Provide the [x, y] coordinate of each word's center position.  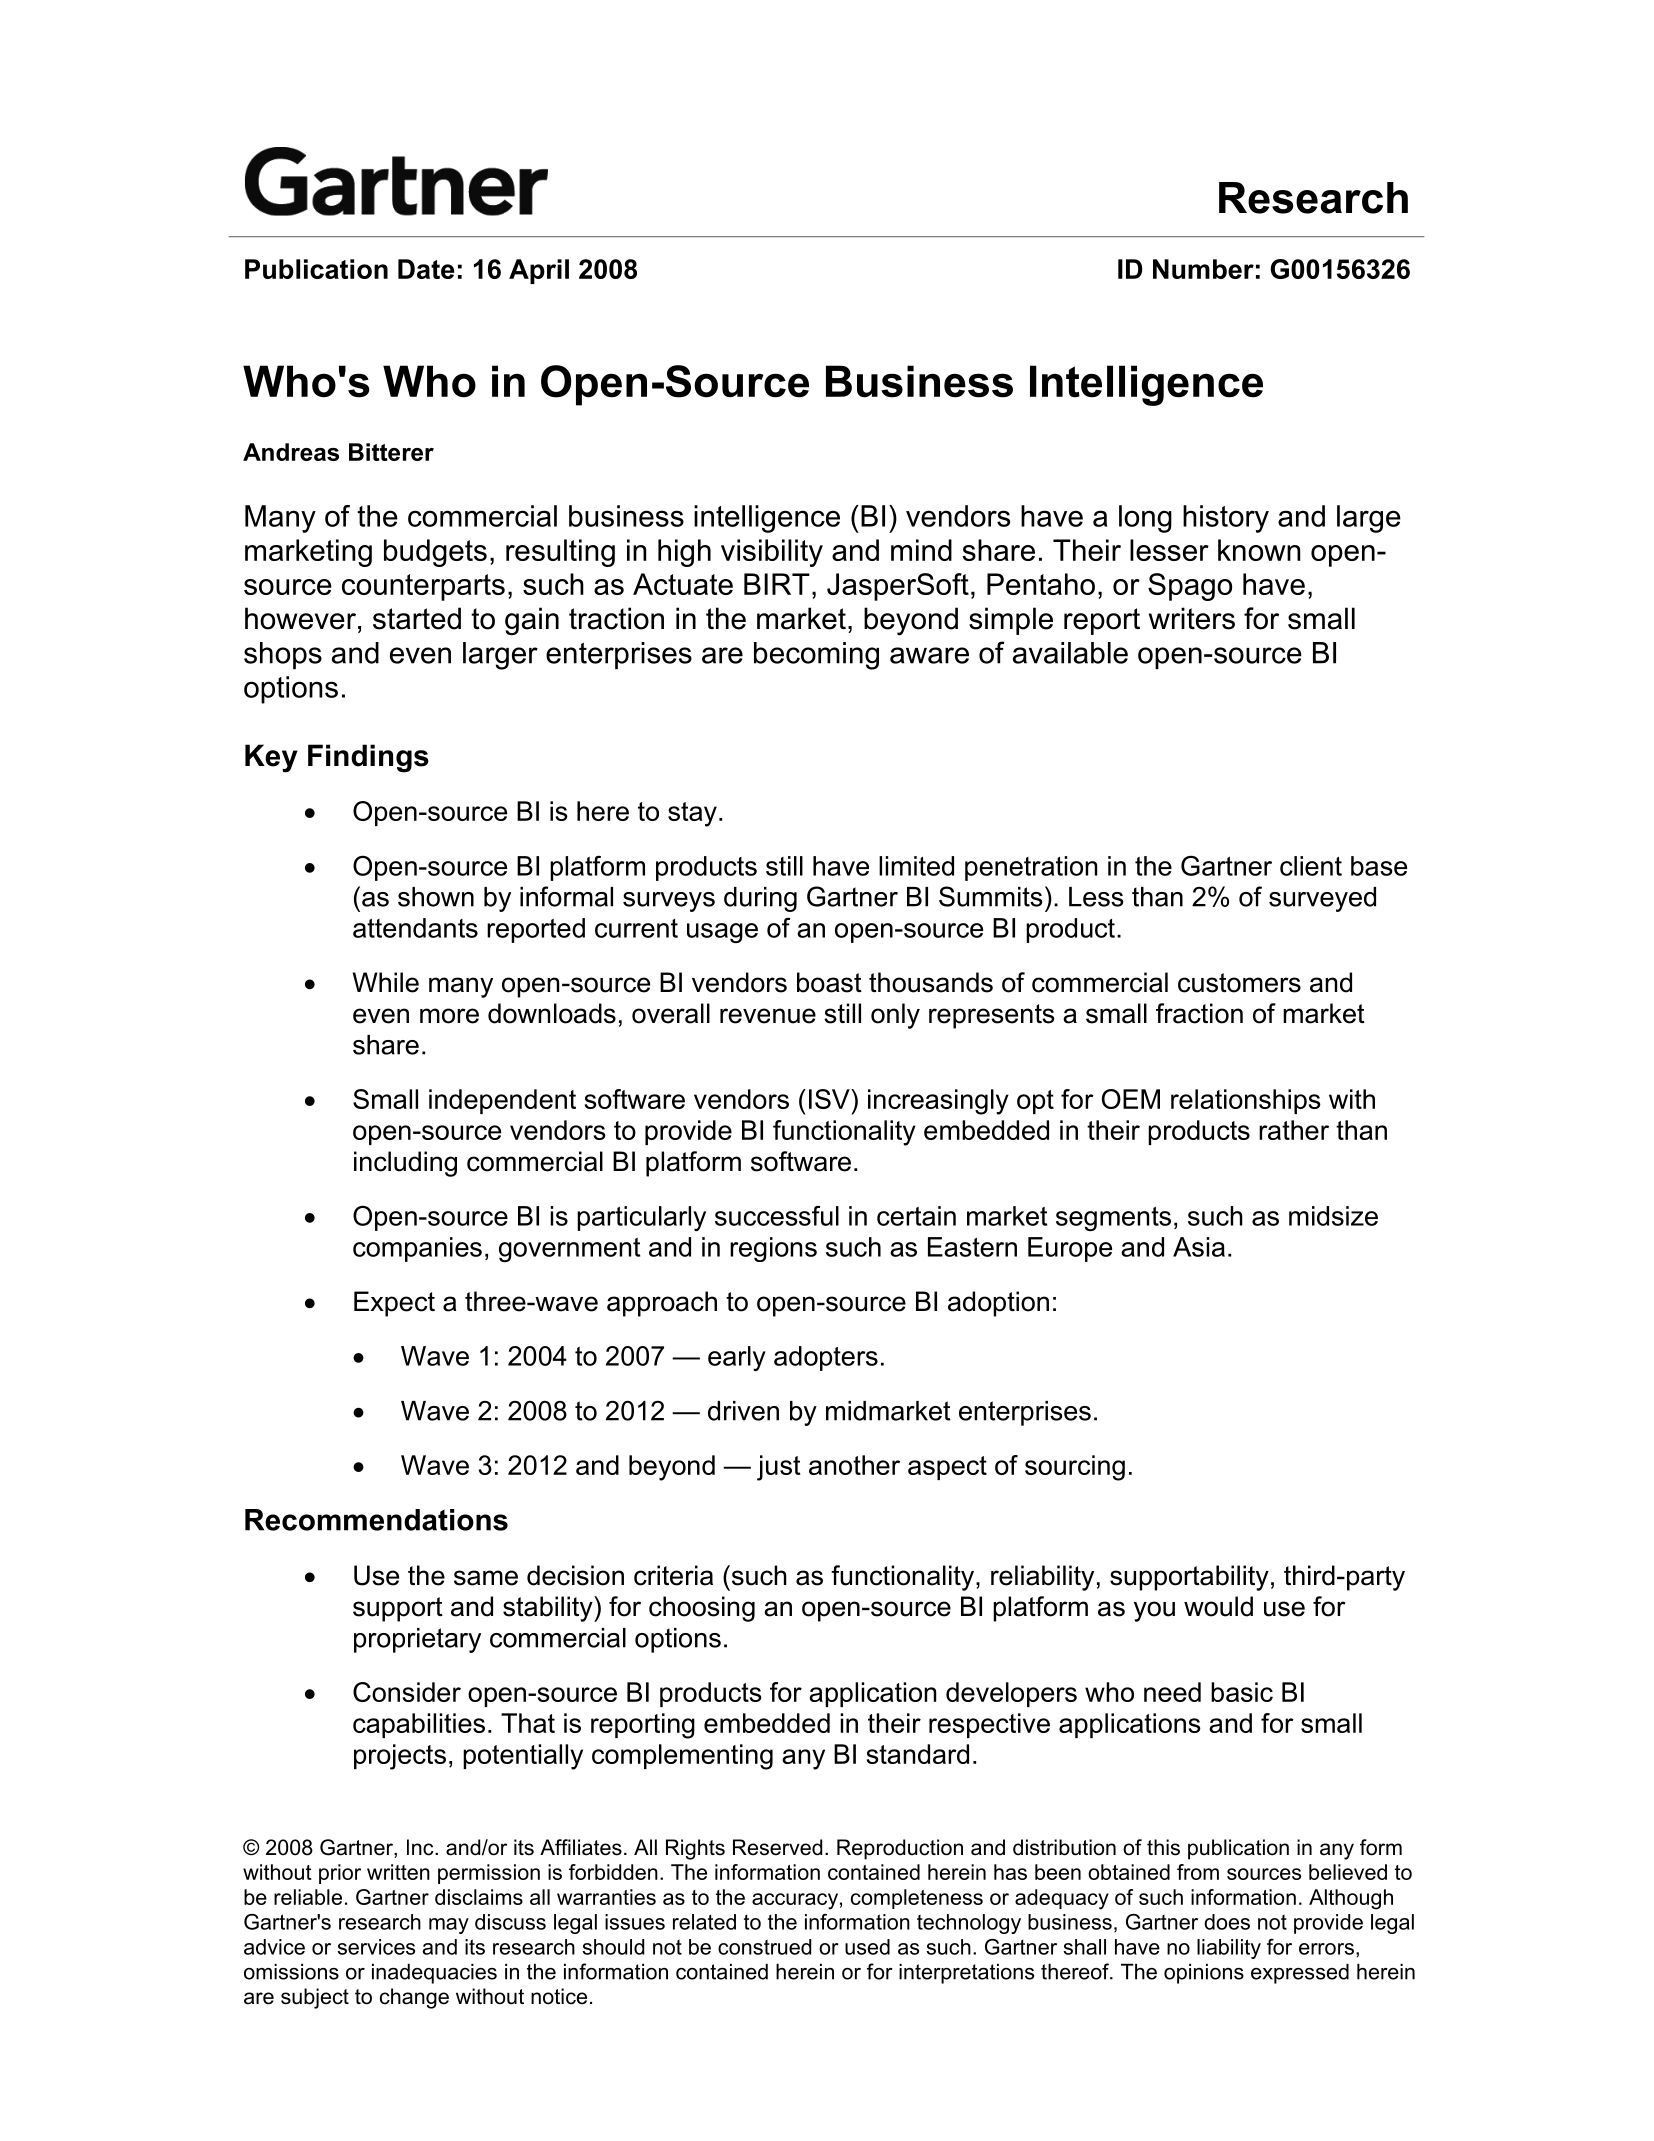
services [376, 1947]
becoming [816, 656]
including [405, 1164]
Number [1203, 269]
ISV [830, 1099]
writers [1192, 618]
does [1227, 1922]
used [867, 1947]
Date [426, 269]
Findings [368, 758]
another [854, 1465]
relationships [1246, 1101]
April [539, 271]
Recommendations [376, 1520]
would [1218, 1606]
